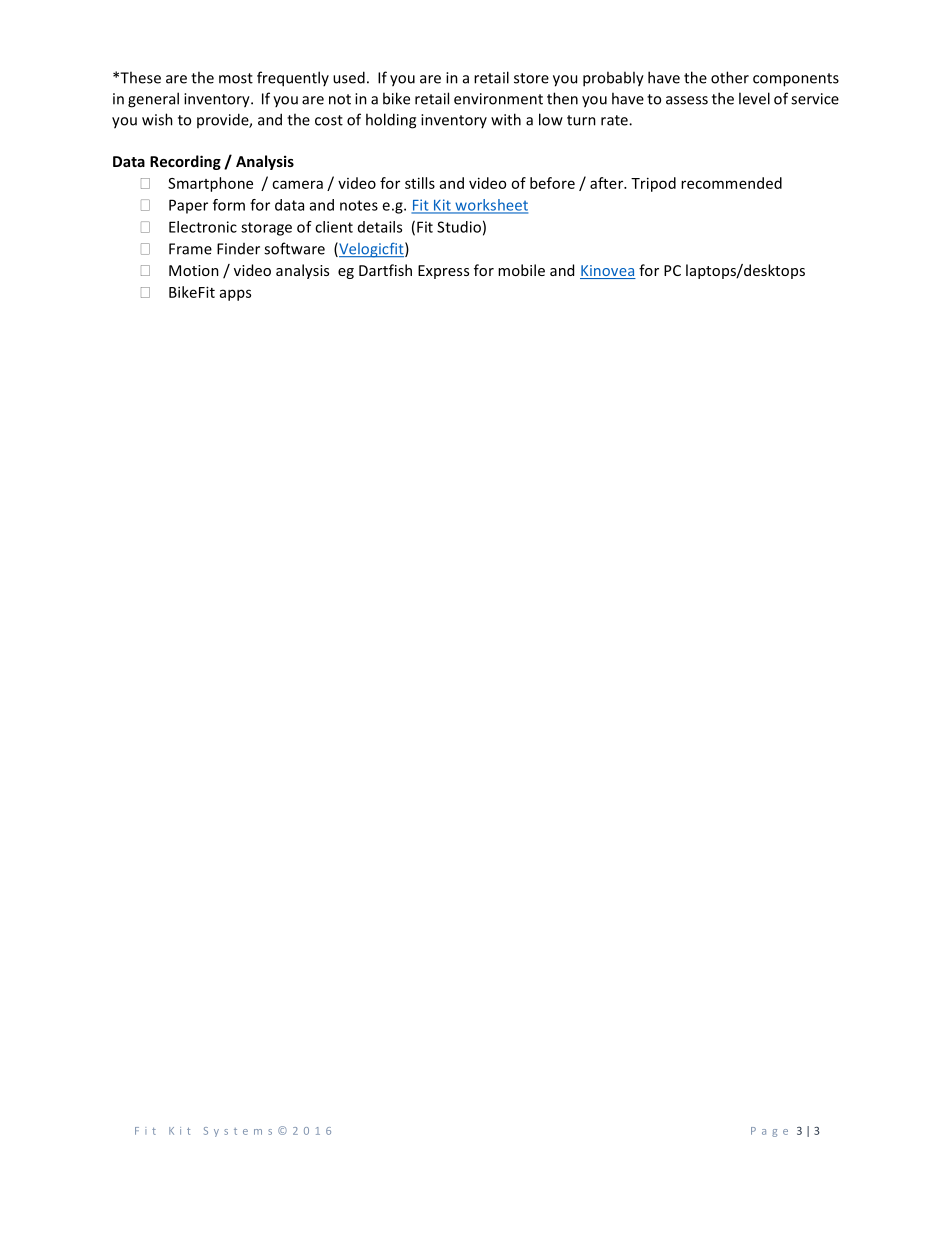 This screenshot has width=952, height=1233. I want to click on Express, so click(443, 272).
